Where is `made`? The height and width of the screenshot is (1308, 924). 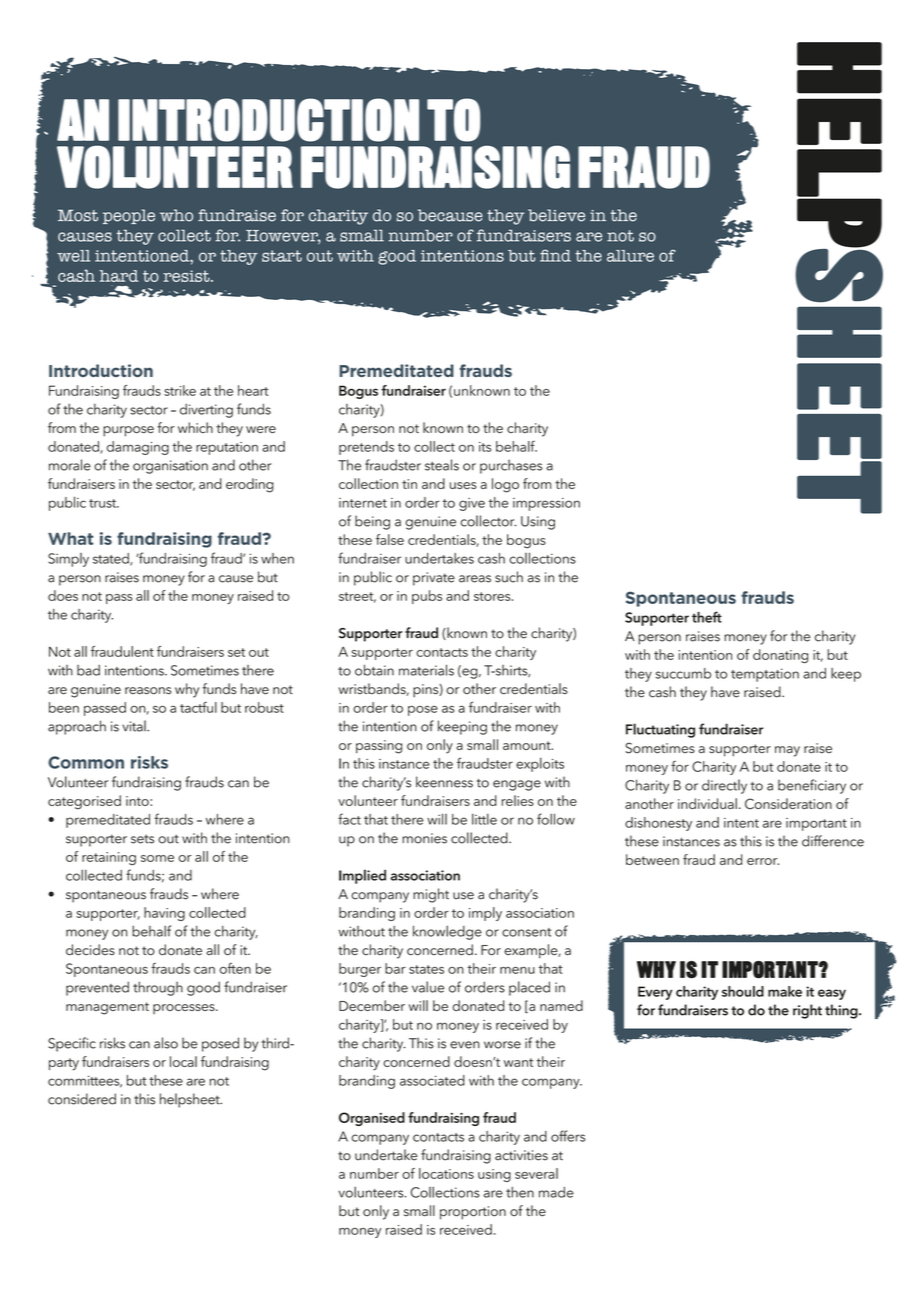 made is located at coordinates (556, 1192).
